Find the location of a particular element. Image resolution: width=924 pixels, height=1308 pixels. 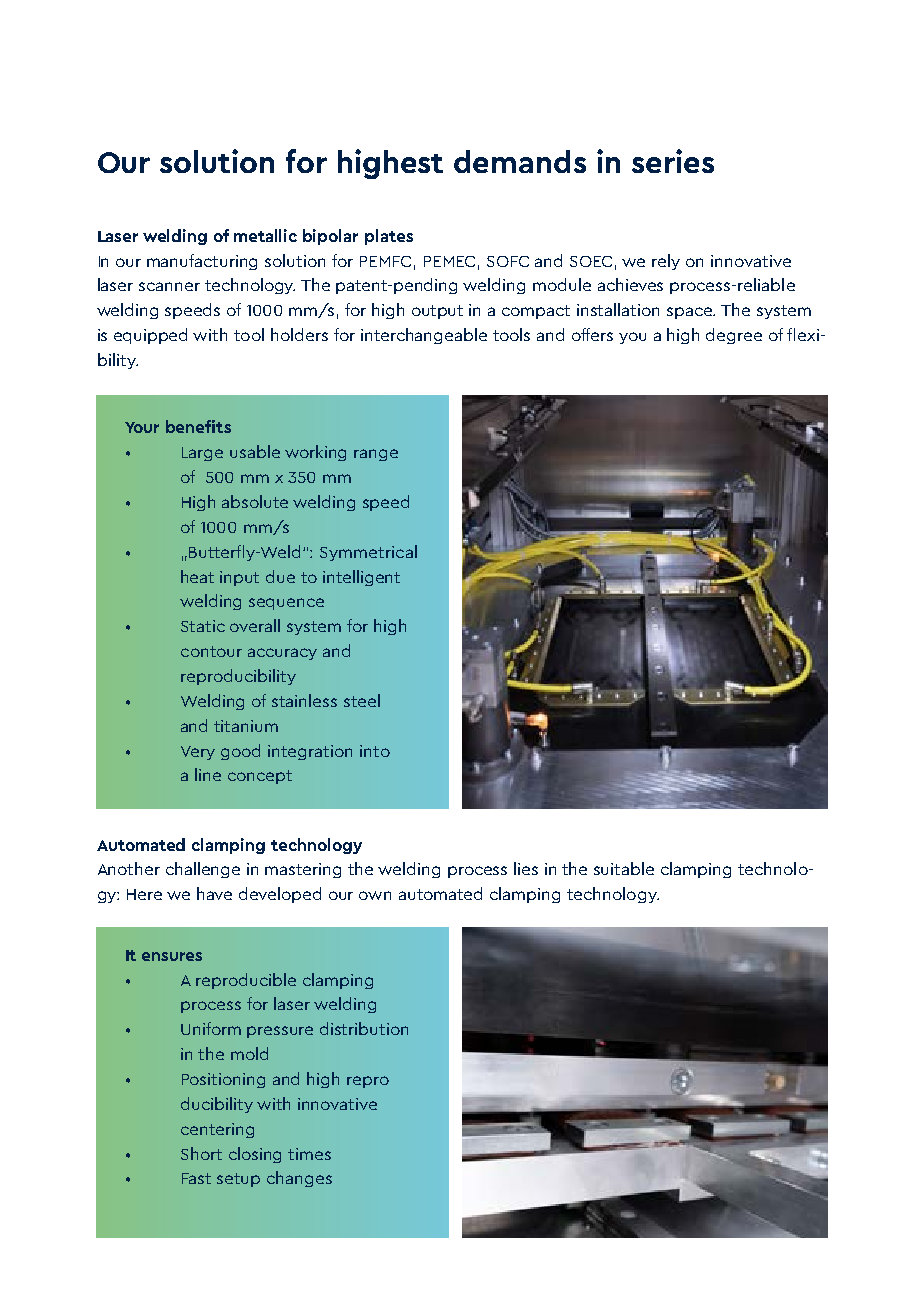

contour is located at coordinates (211, 651).
